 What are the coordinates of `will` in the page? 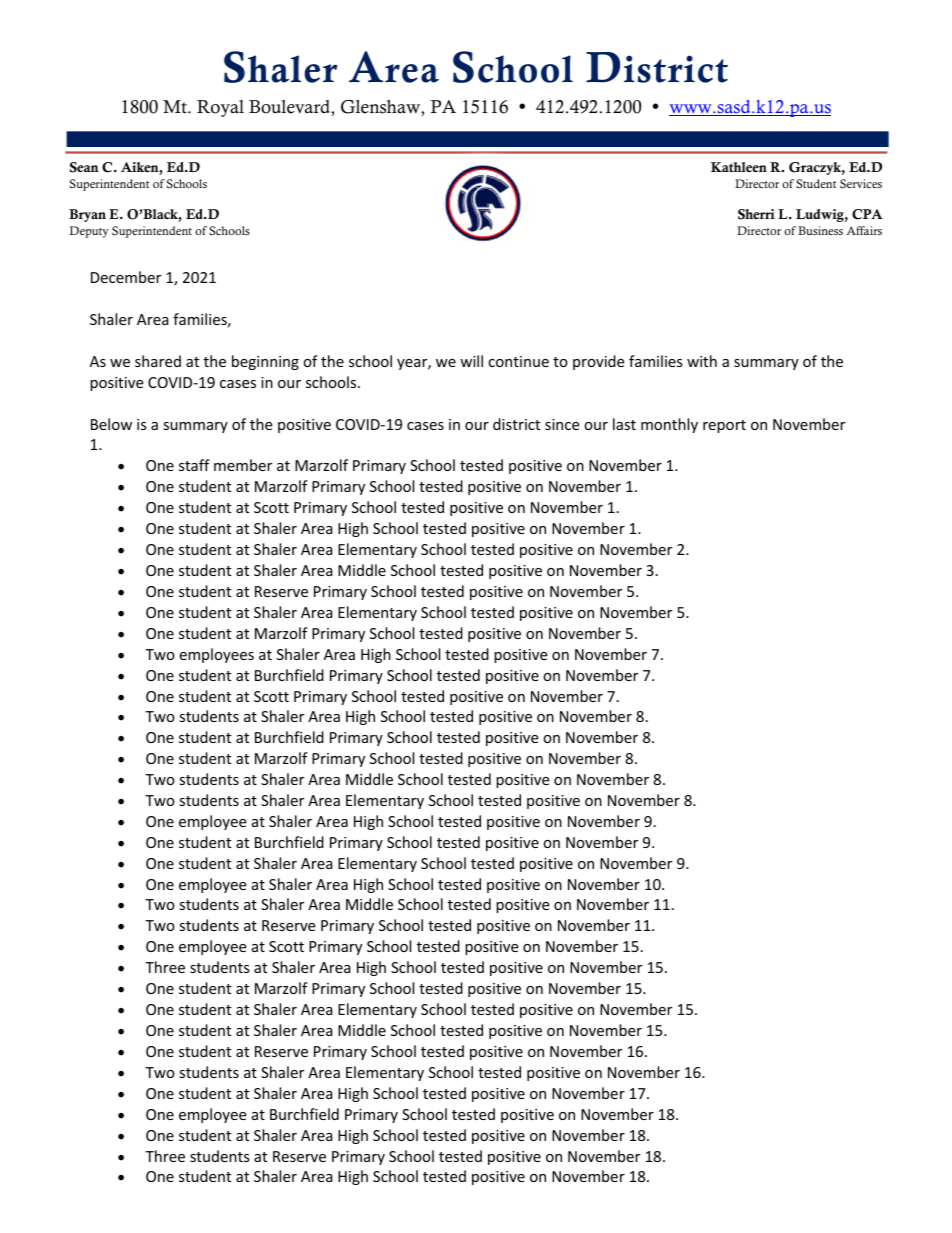 It's located at (471, 361).
